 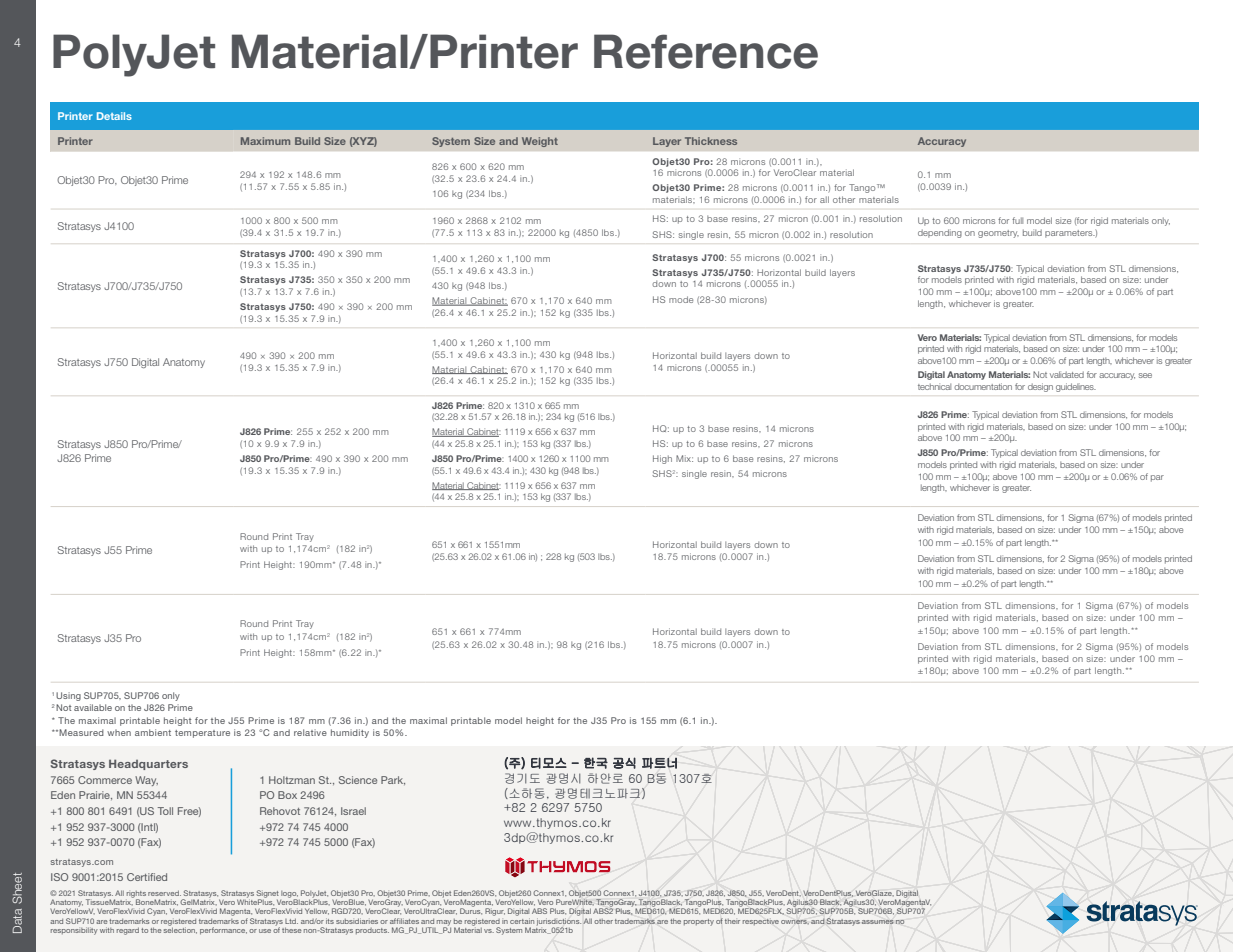 What do you see at coordinates (998, 234) in the screenshot?
I see `geometry` at bounding box center [998, 234].
